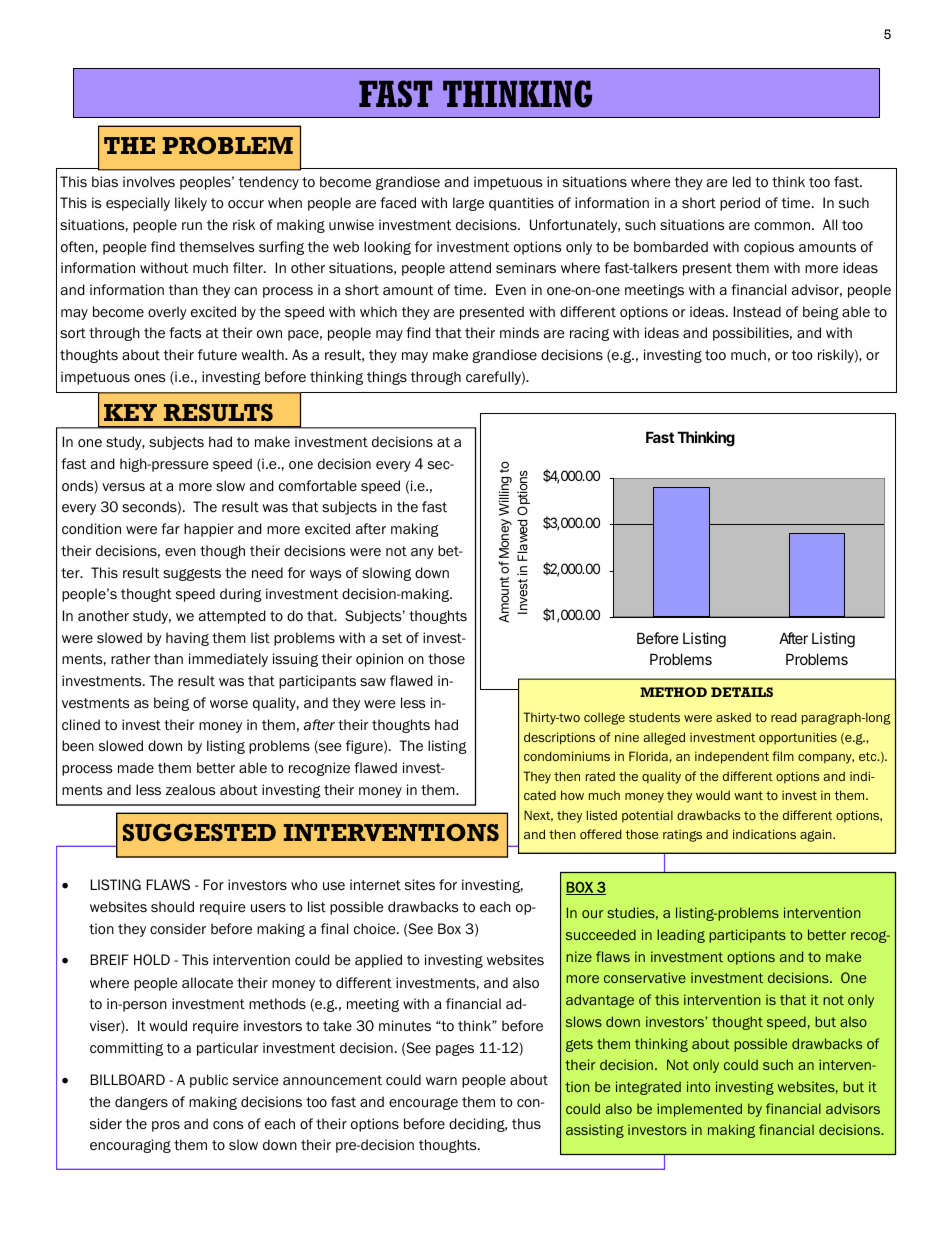 The width and height of the page is (952, 1233). What do you see at coordinates (742, 692) in the page?
I see `DETAILS` at bounding box center [742, 692].
